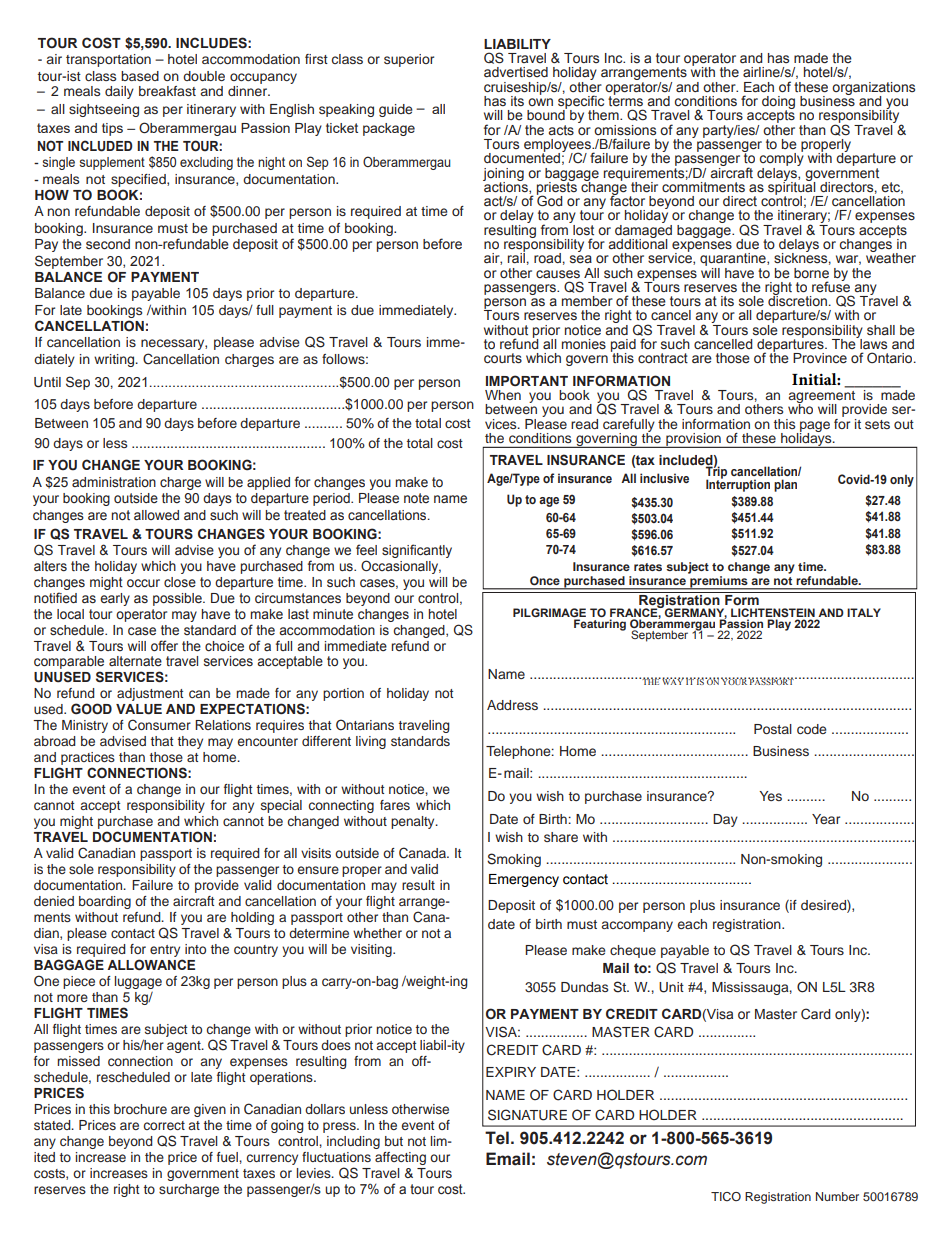 The height and width of the page is (1233, 952). Describe the element at coordinates (826, 819) in the page. I see `Year` at that location.
